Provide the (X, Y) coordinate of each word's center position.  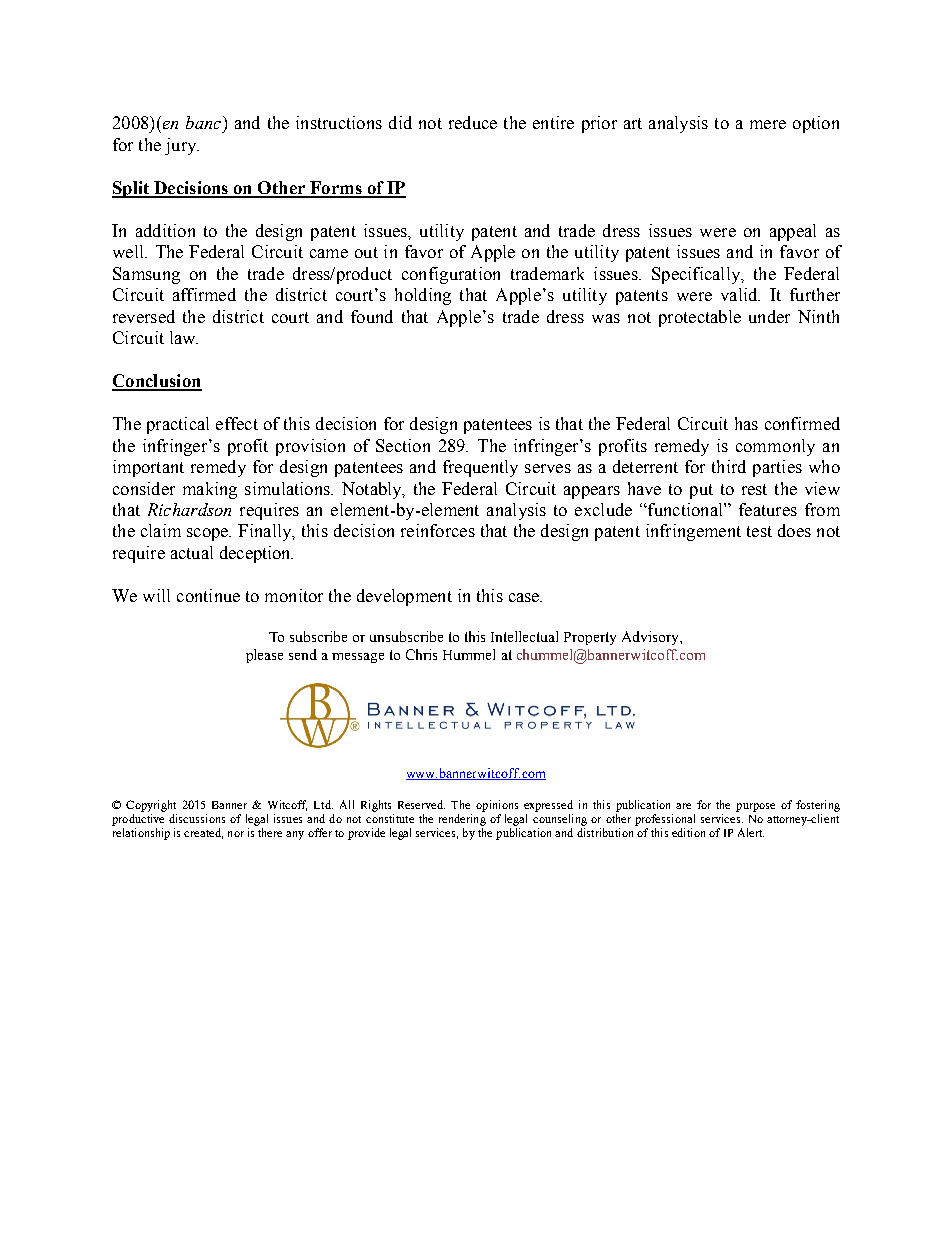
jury (181, 146)
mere (768, 124)
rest (754, 489)
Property (590, 638)
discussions (197, 818)
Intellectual (524, 636)
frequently (480, 468)
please (264, 656)
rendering (462, 820)
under (769, 316)
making (210, 490)
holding (423, 296)
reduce (473, 122)
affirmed (204, 294)
